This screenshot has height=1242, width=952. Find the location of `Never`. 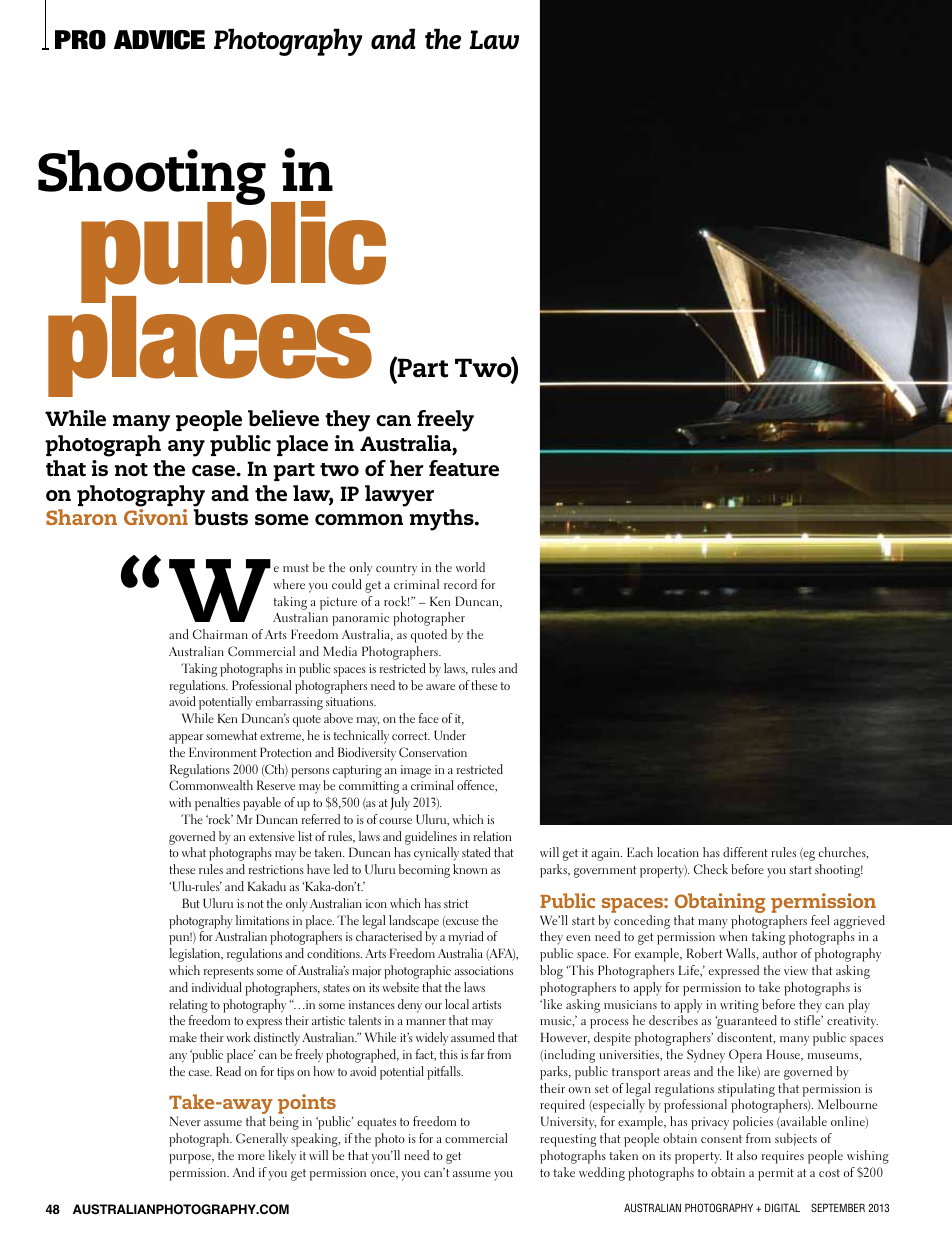

Never is located at coordinates (185, 1121).
